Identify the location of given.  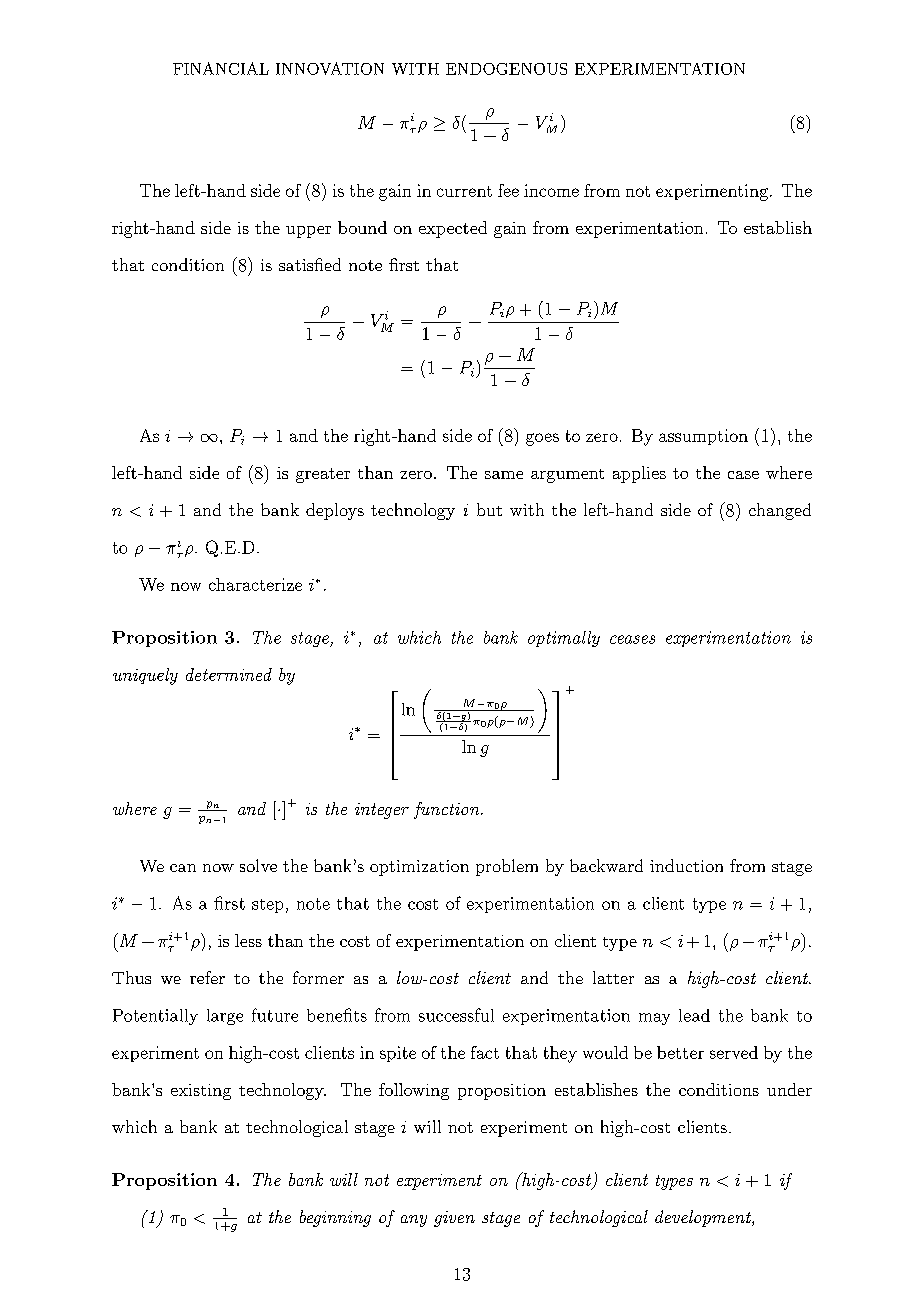
(454, 1219).
